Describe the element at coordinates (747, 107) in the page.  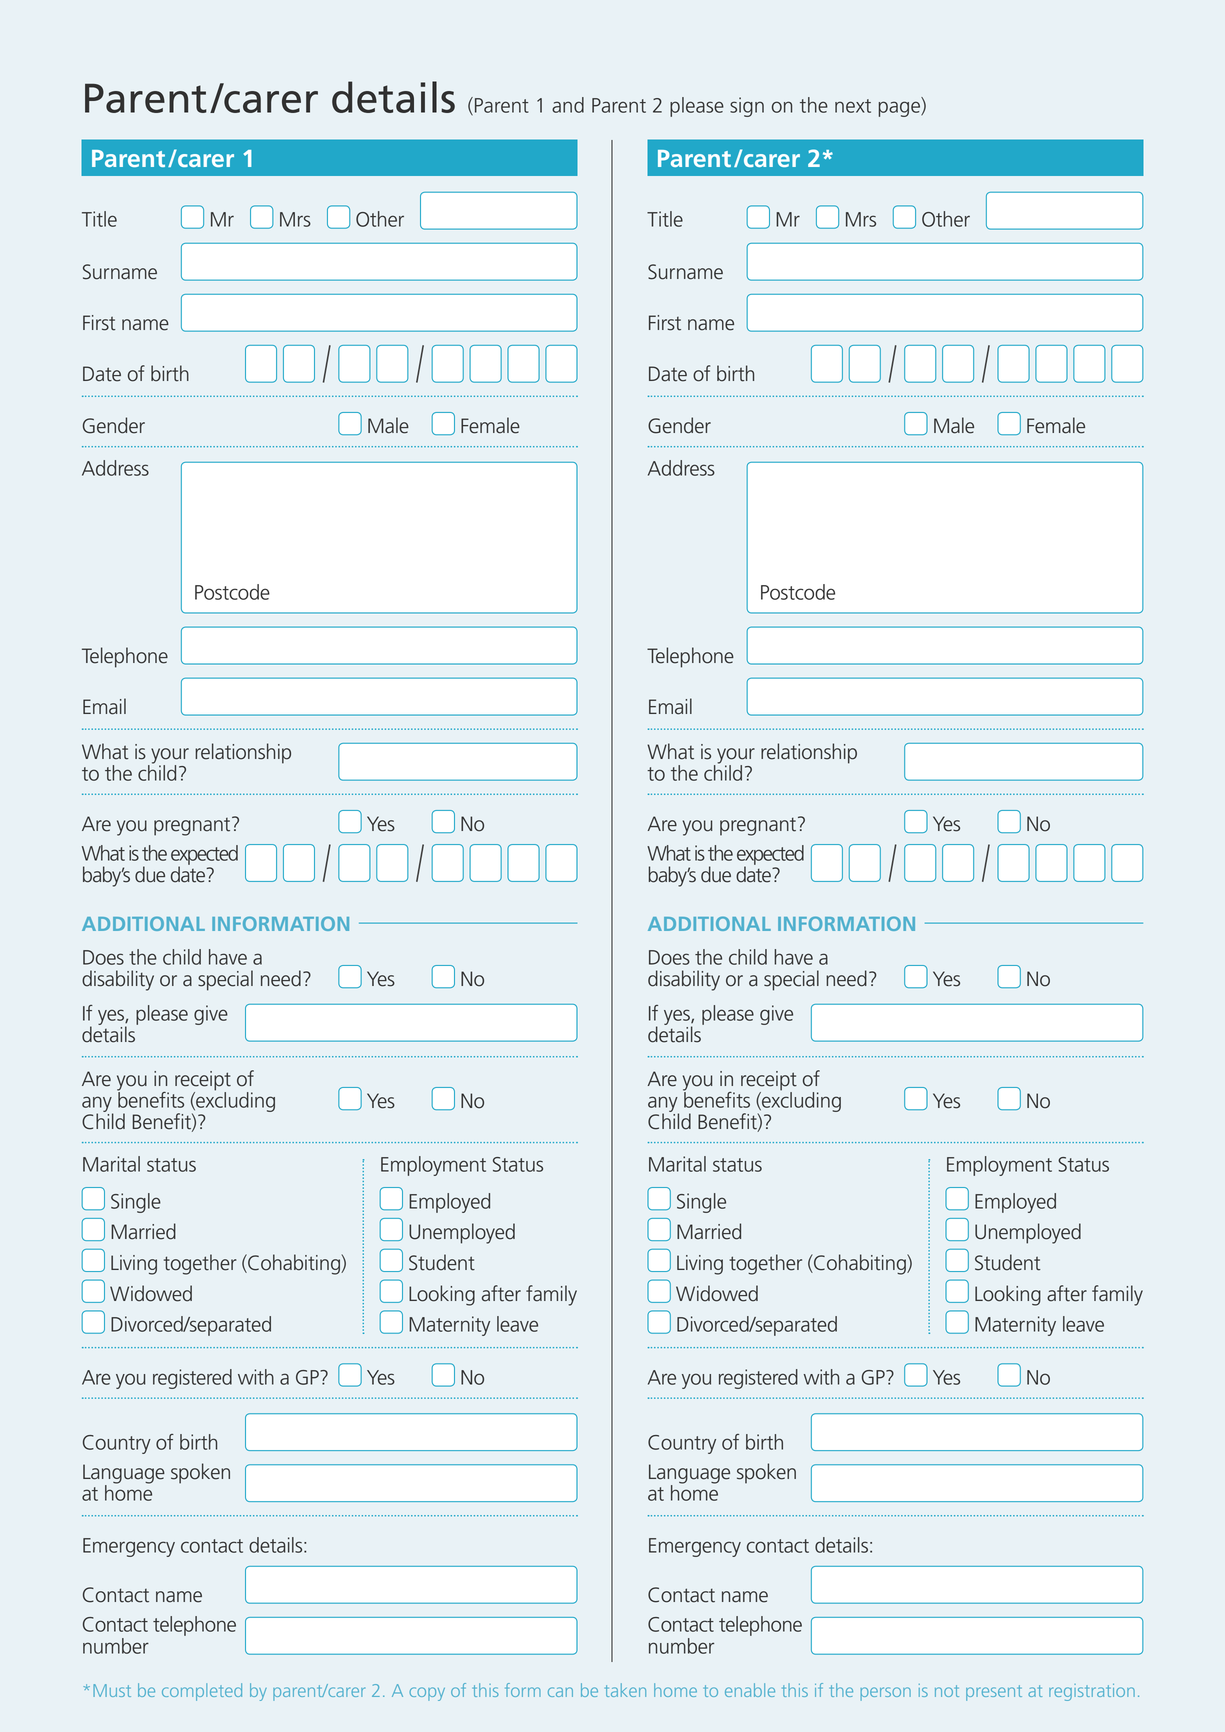
I see `sign` at that location.
